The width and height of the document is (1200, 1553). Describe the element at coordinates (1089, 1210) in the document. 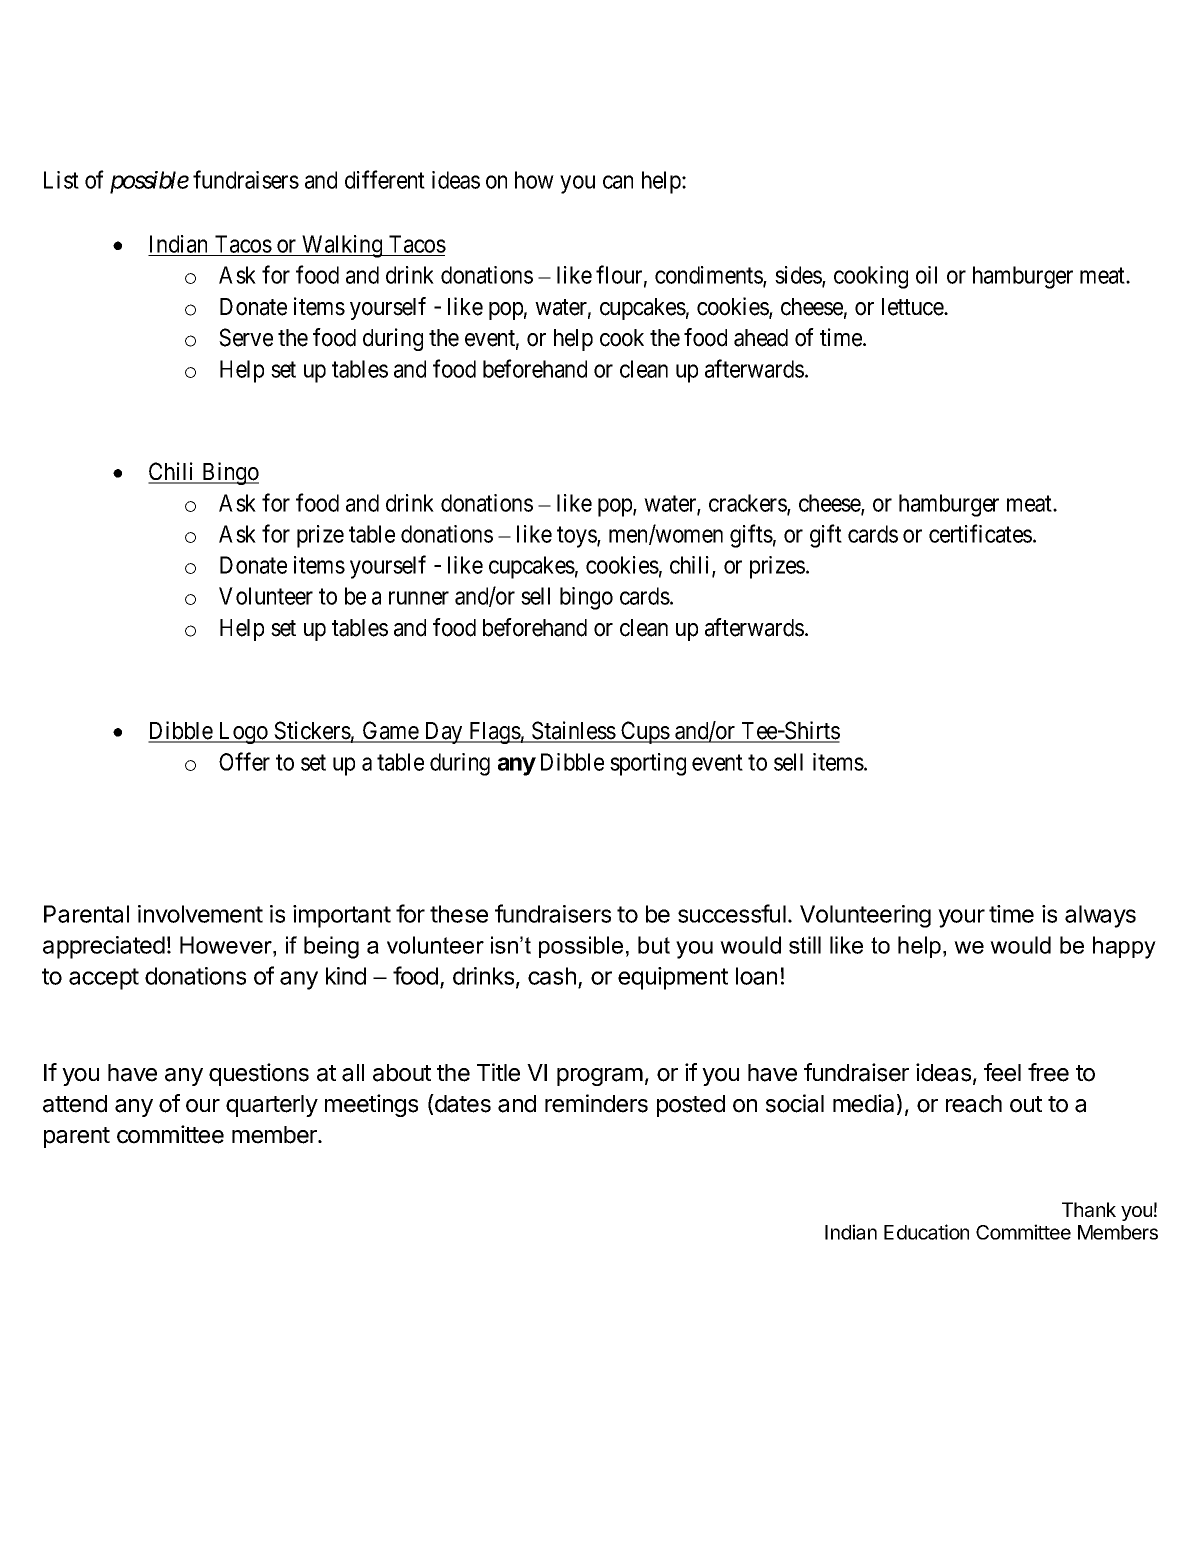

I see `Thank` at that location.
